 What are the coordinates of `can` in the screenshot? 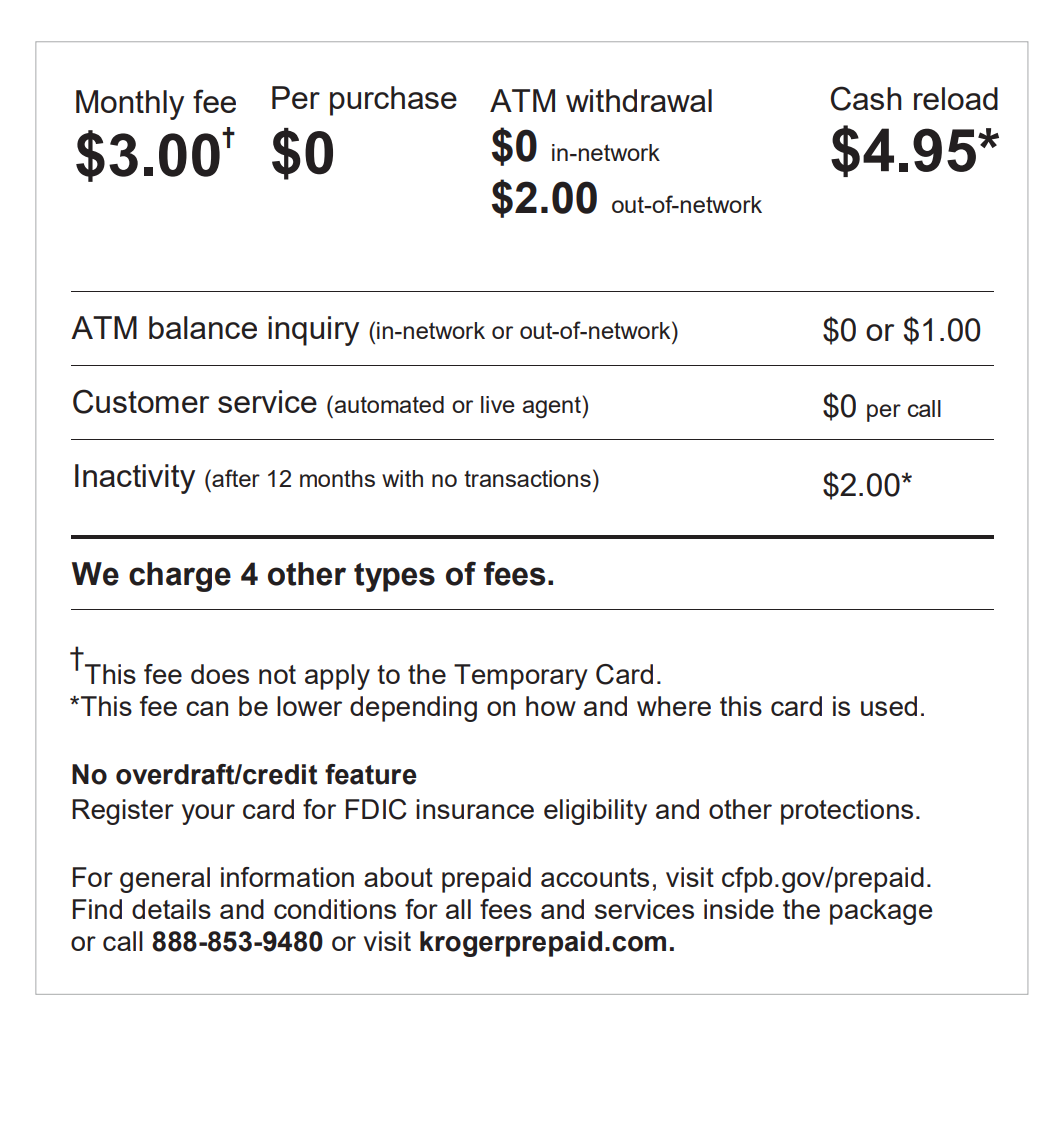 It's located at (207, 708).
